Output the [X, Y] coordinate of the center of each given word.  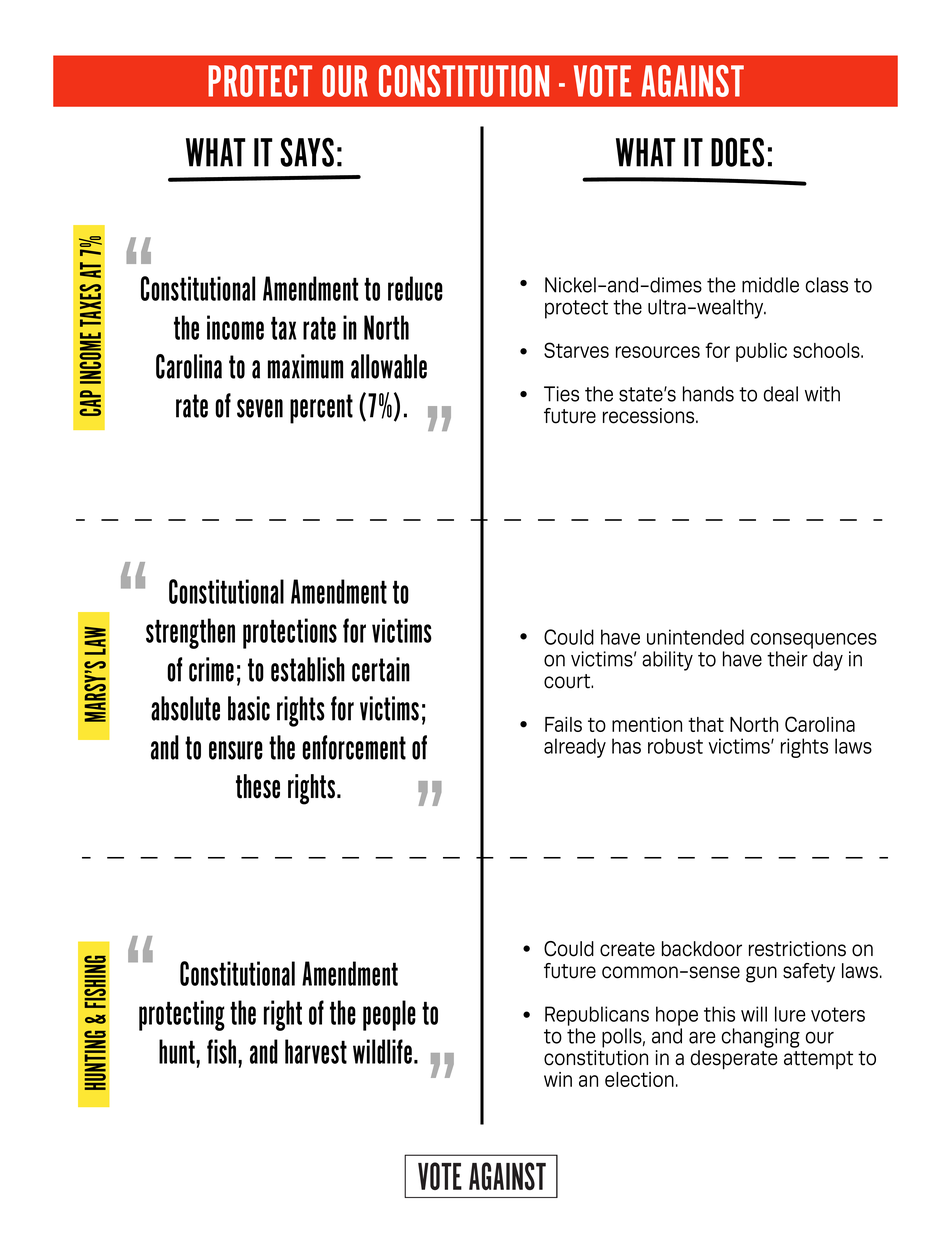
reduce [415, 288]
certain [381, 669]
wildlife [382, 1051]
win [558, 1079]
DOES [737, 152]
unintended [695, 637]
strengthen [190, 633]
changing [761, 1038]
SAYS [307, 152]
